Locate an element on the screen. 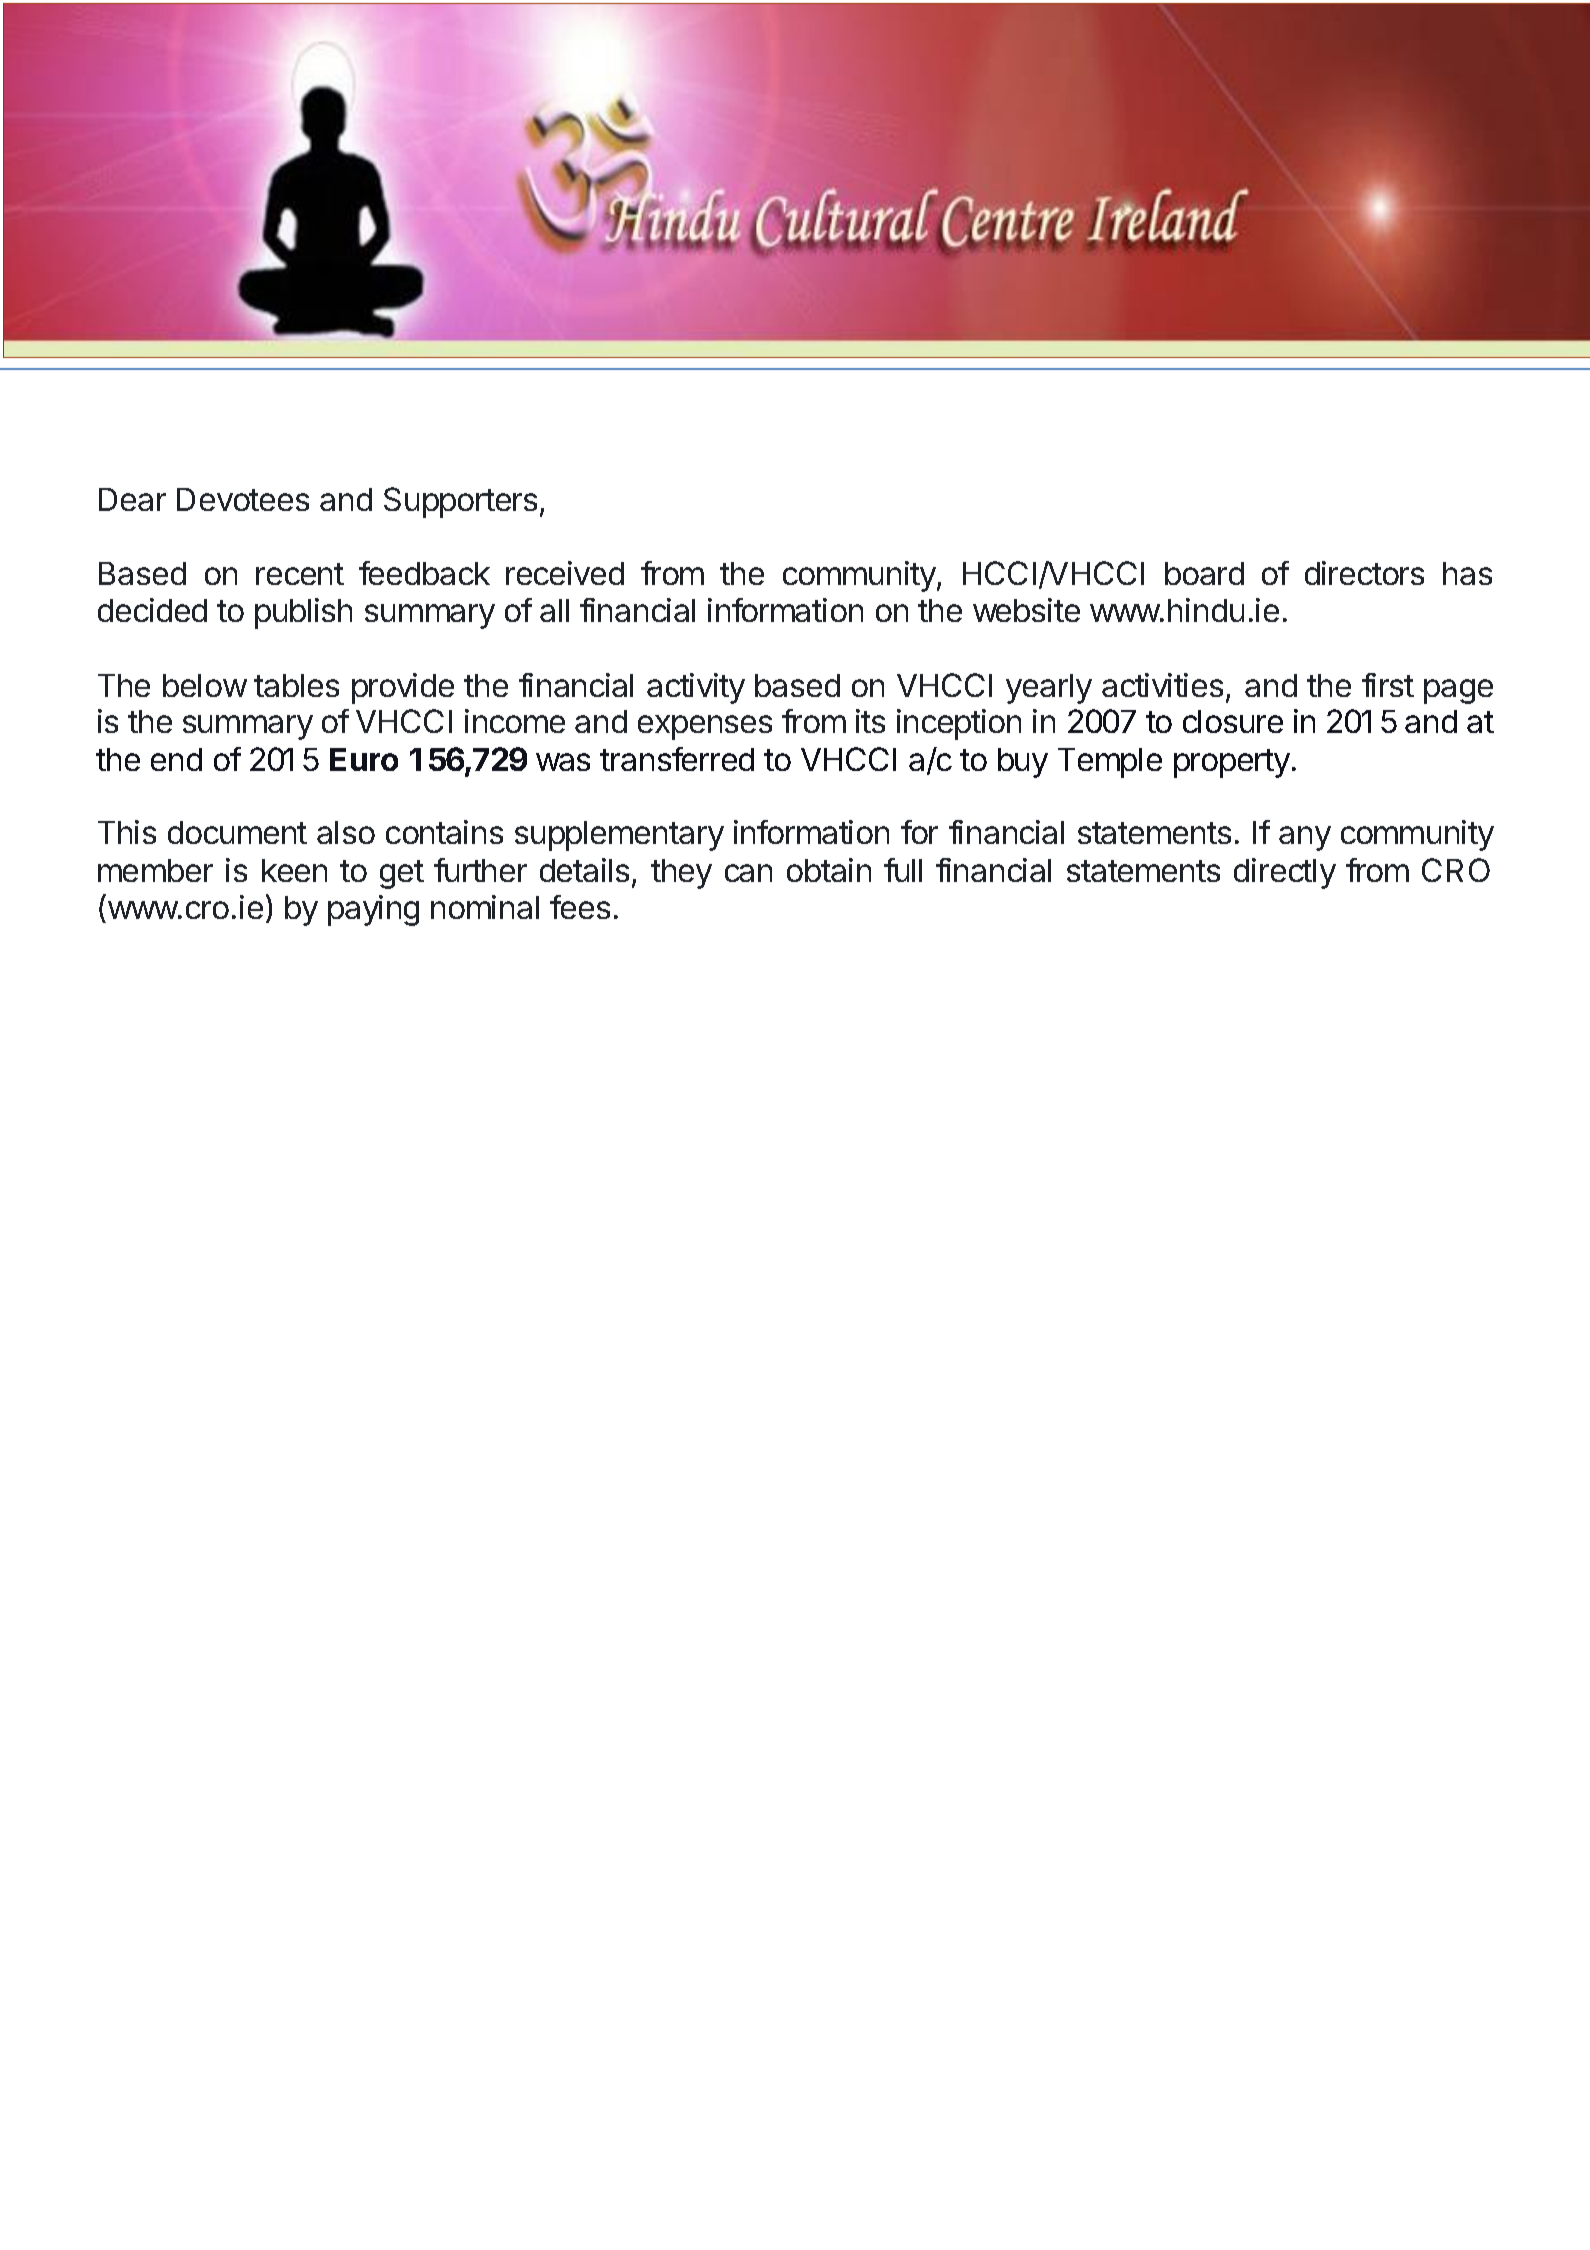 The height and width of the screenshot is (2250, 1590). can is located at coordinates (748, 873).
